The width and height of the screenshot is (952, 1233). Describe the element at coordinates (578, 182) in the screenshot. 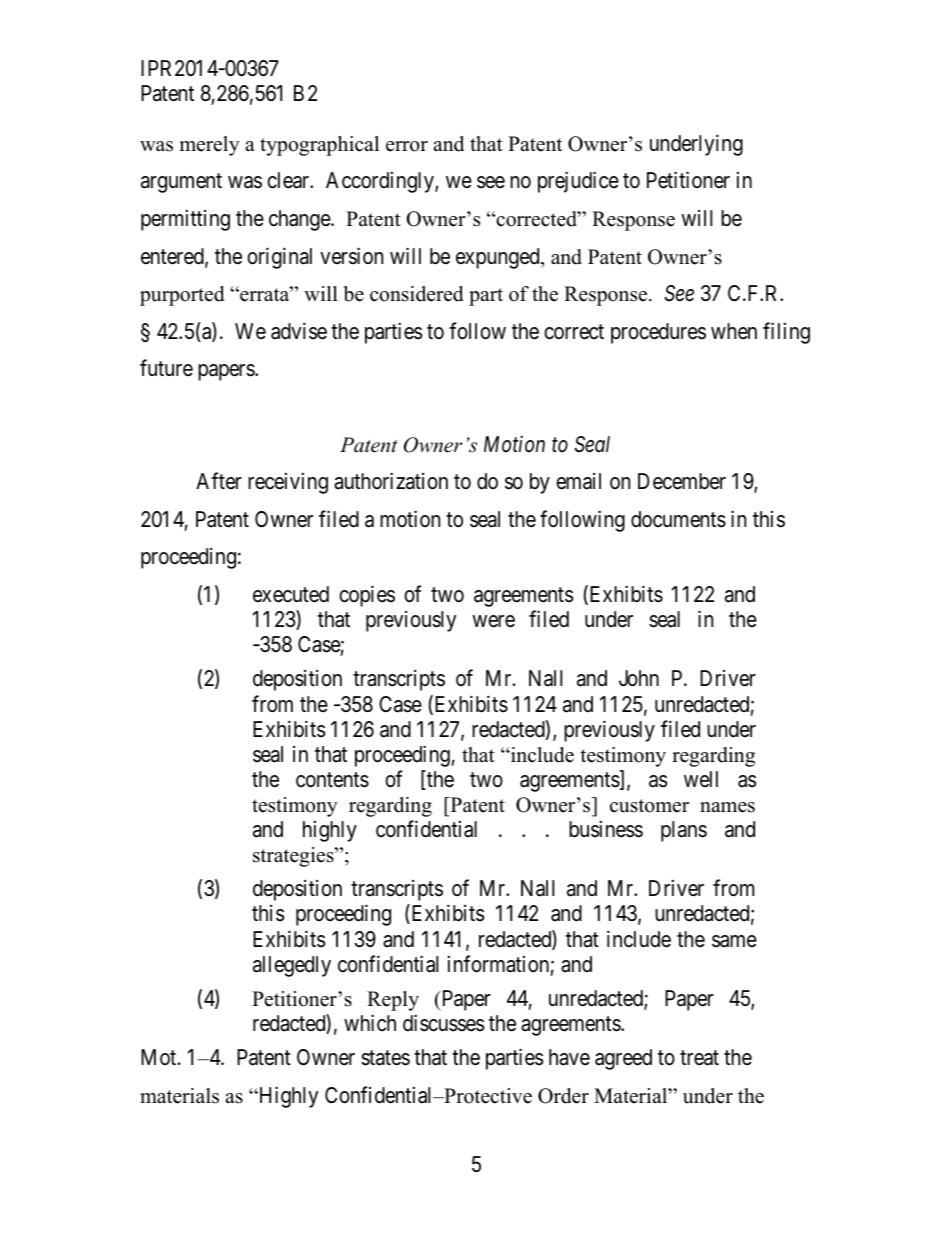

I see `prejudice` at that location.
